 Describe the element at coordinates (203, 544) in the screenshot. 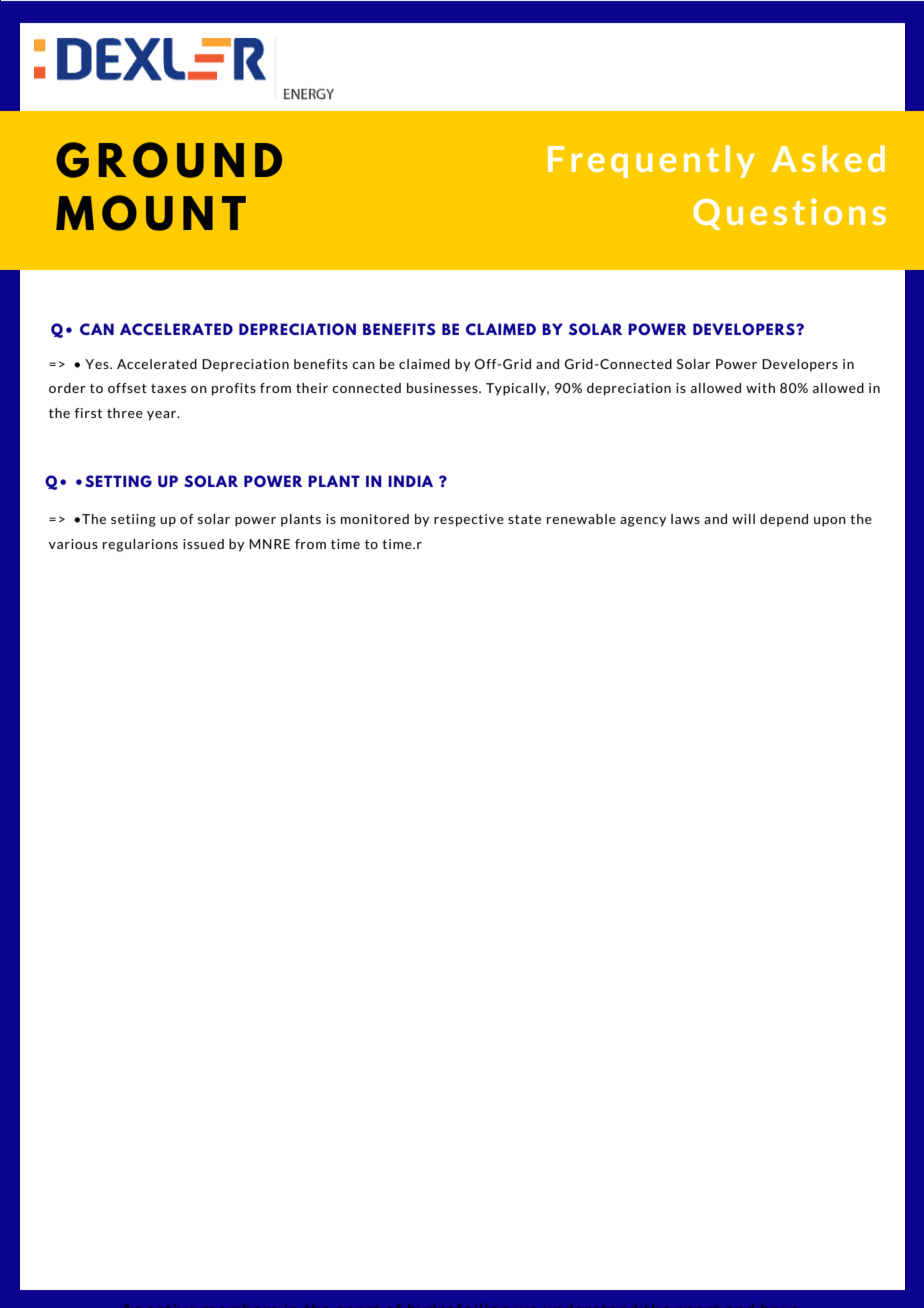

I see `issued` at that location.
